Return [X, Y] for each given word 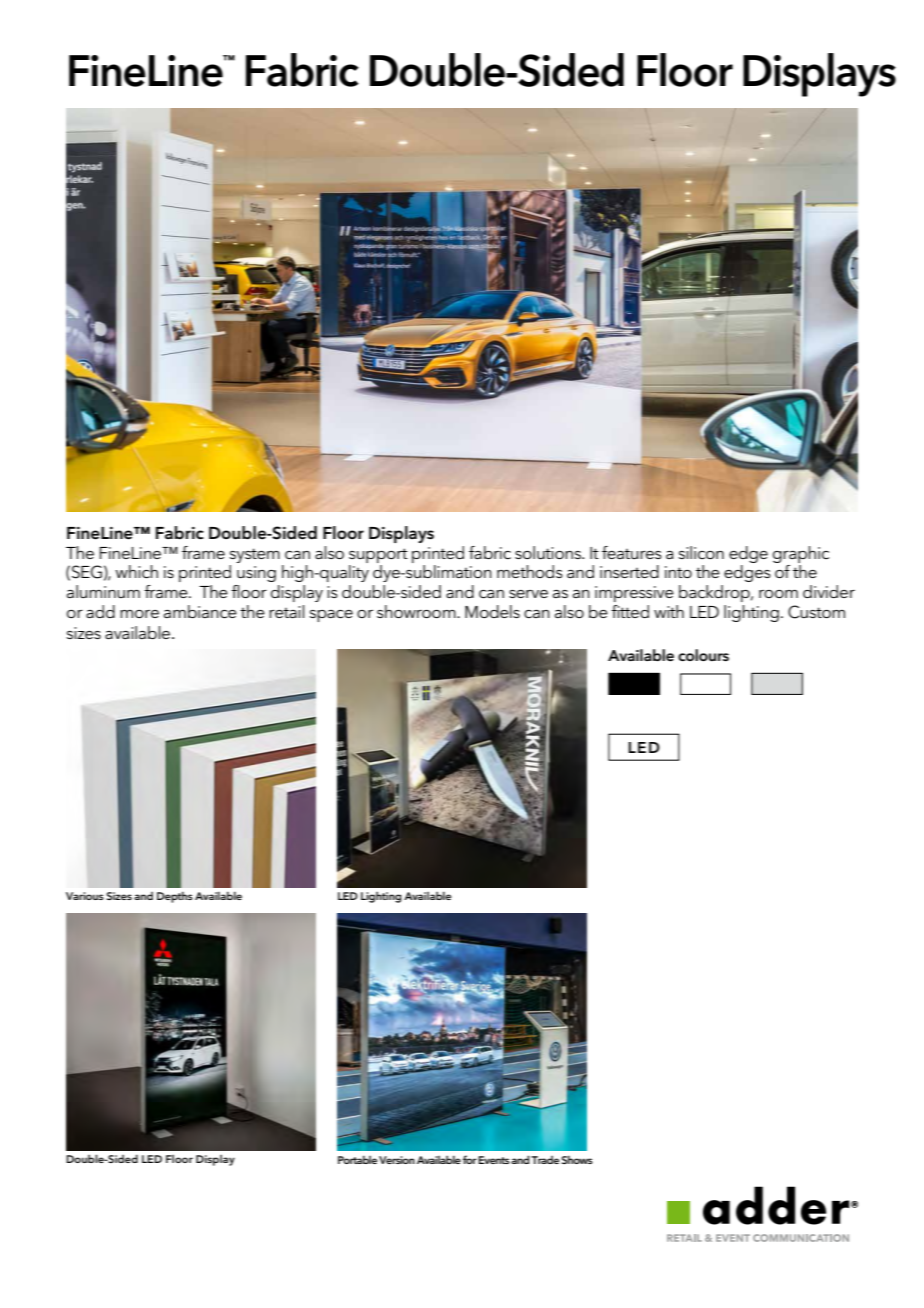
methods [530, 571]
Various [85, 896]
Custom [816, 612]
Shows [577, 1159]
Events [494, 1160]
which [136, 572]
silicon [701, 552]
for [470, 1159]
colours [703, 655]
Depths [175, 897]
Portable [357, 1159]
